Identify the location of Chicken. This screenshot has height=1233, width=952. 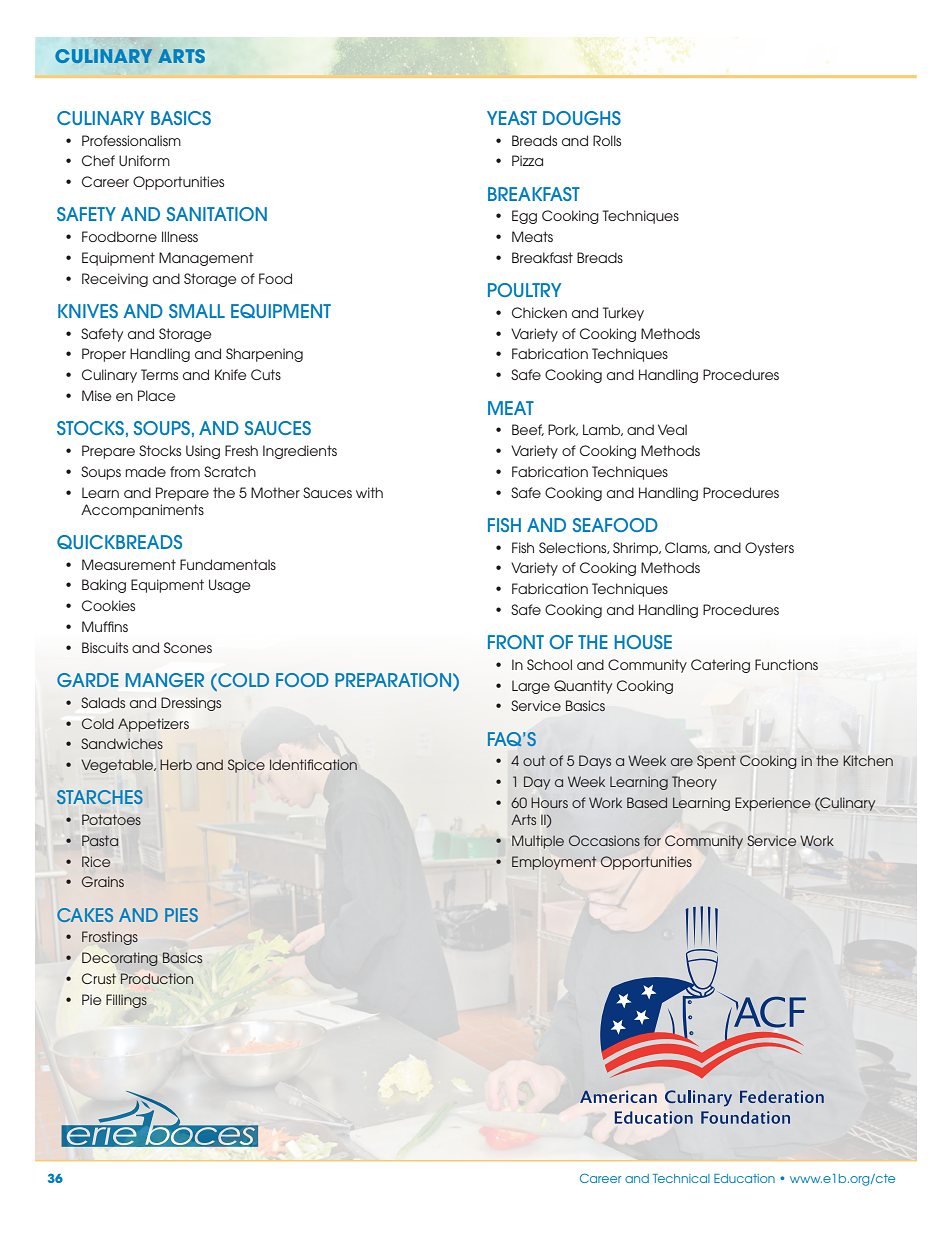
(539, 312).
